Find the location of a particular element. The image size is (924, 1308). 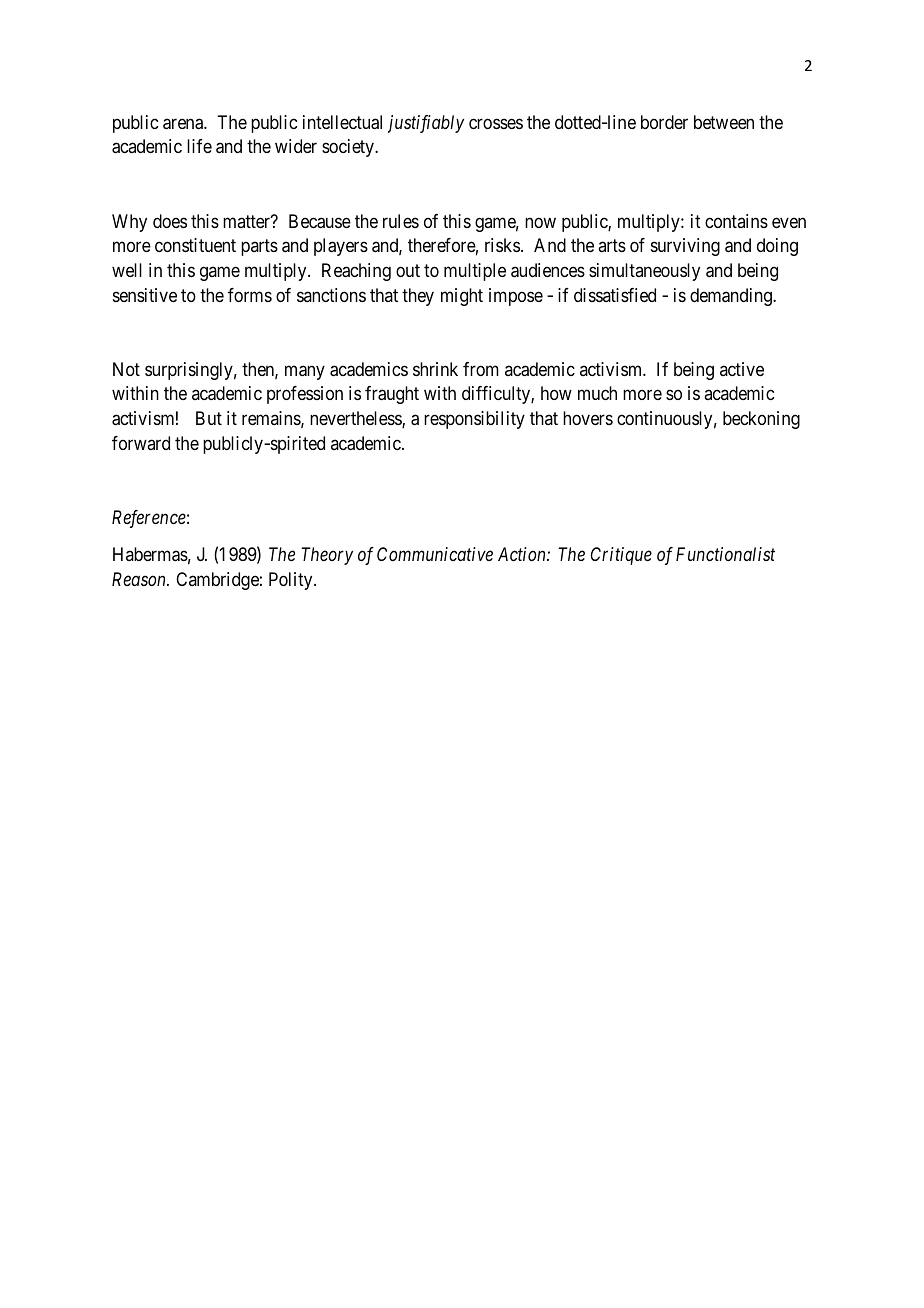

Reason is located at coordinates (140, 579).
